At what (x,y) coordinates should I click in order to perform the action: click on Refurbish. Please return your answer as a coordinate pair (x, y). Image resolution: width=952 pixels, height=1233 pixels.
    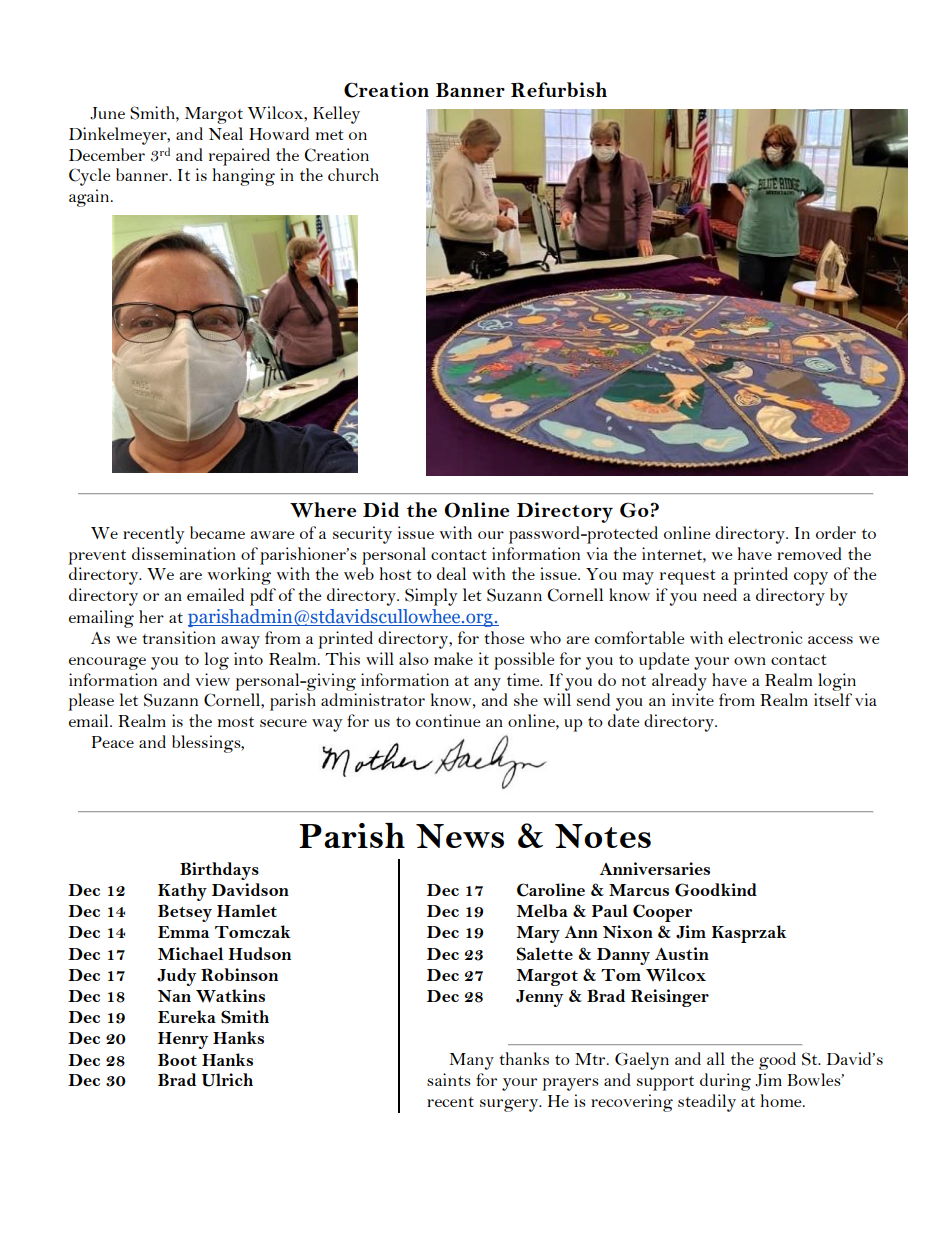
    Looking at the image, I should click on (559, 89).
